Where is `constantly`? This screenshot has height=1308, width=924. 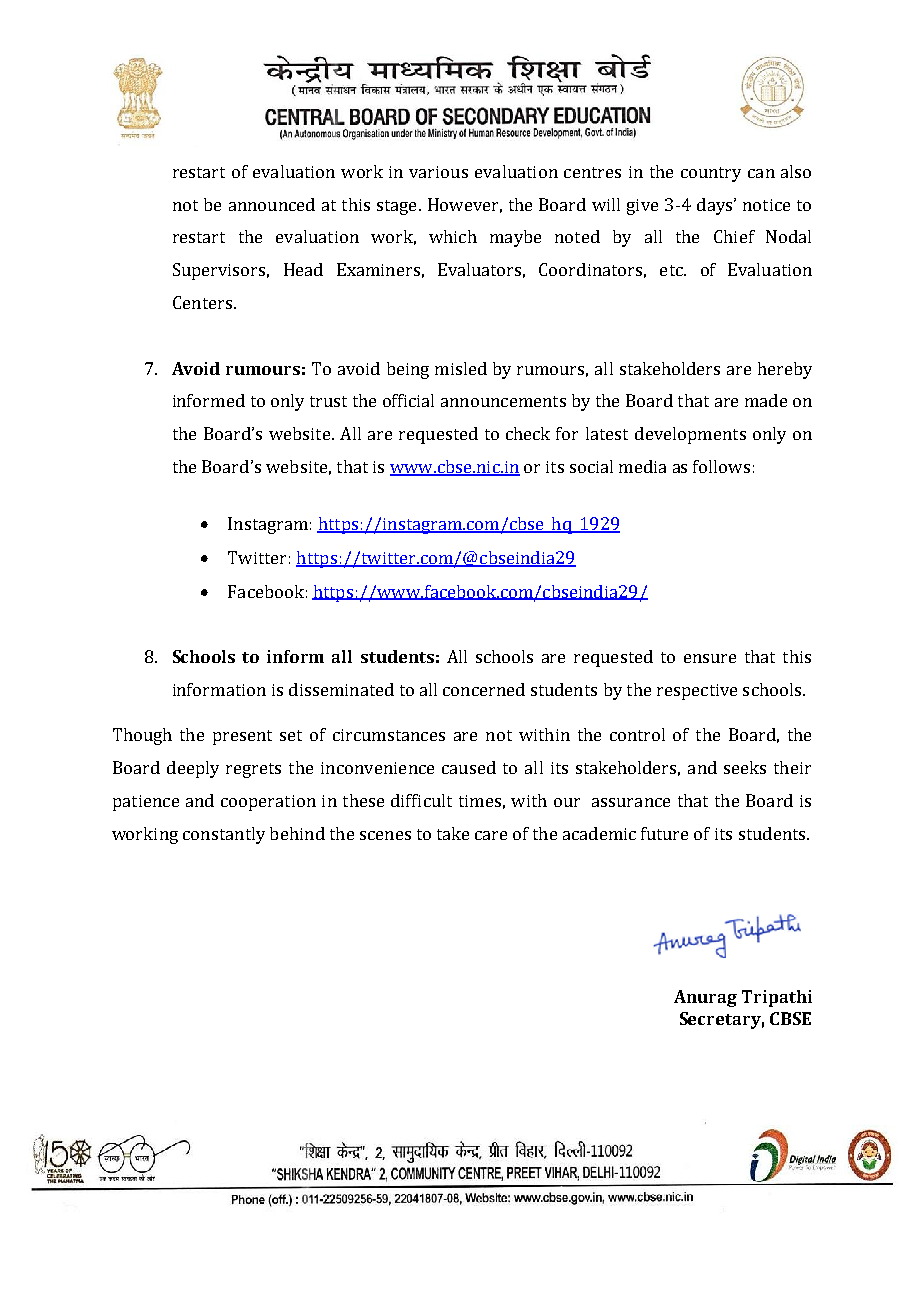
constantly is located at coordinates (224, 835).
